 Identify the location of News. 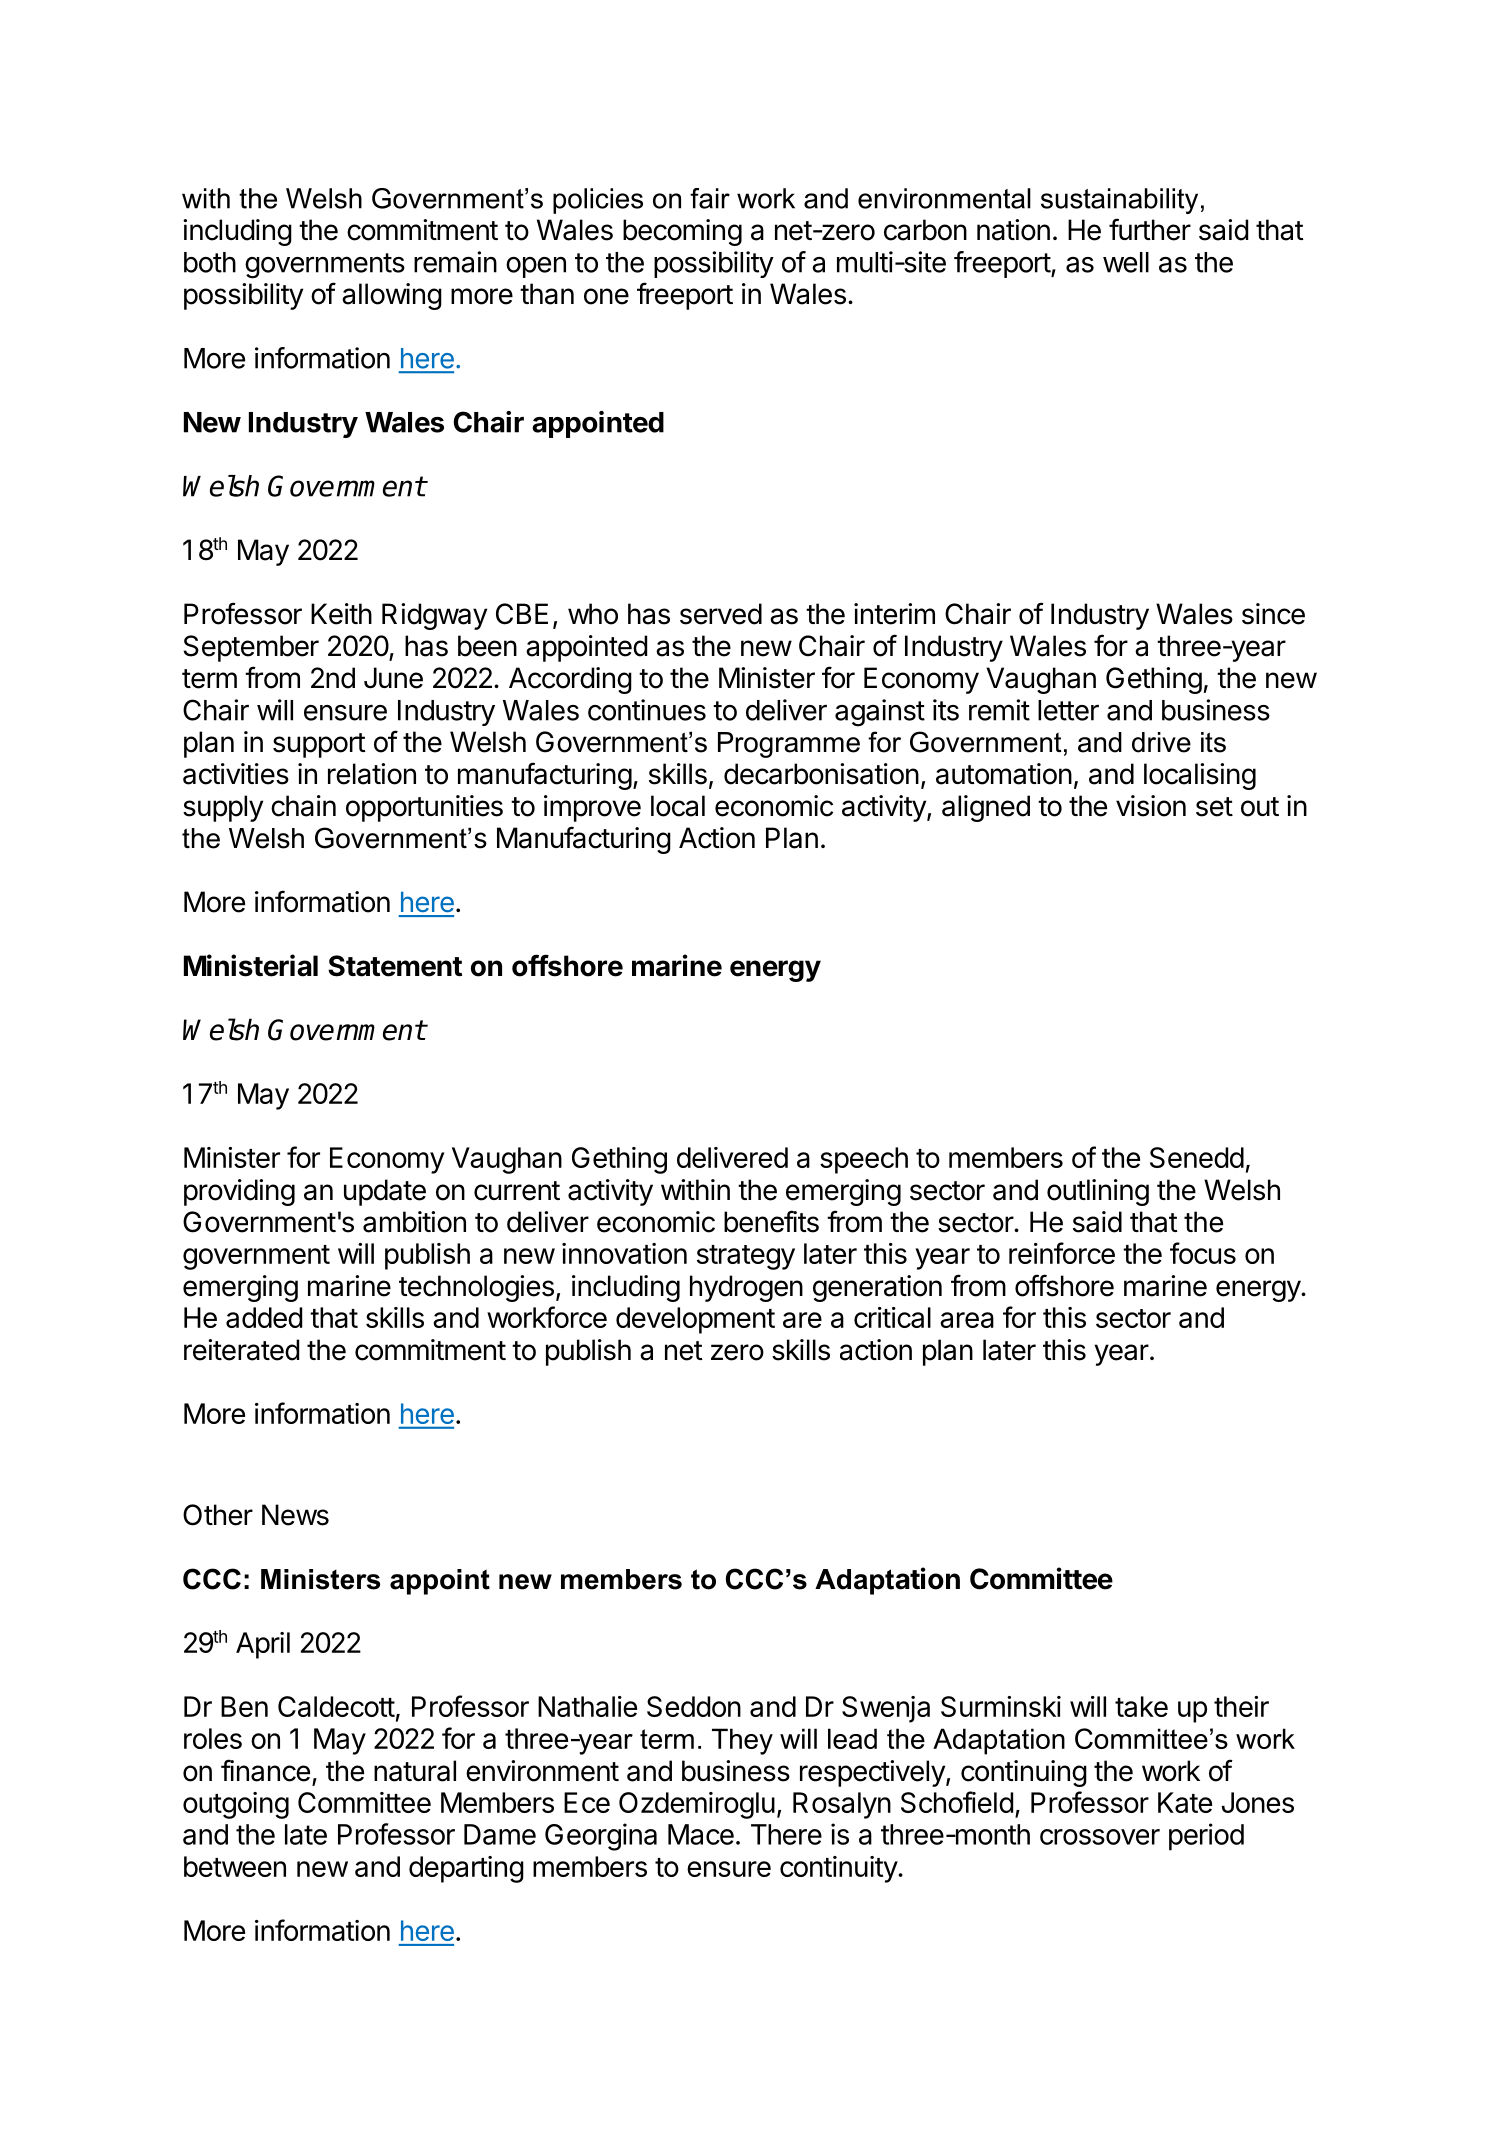
(295, 1515).
